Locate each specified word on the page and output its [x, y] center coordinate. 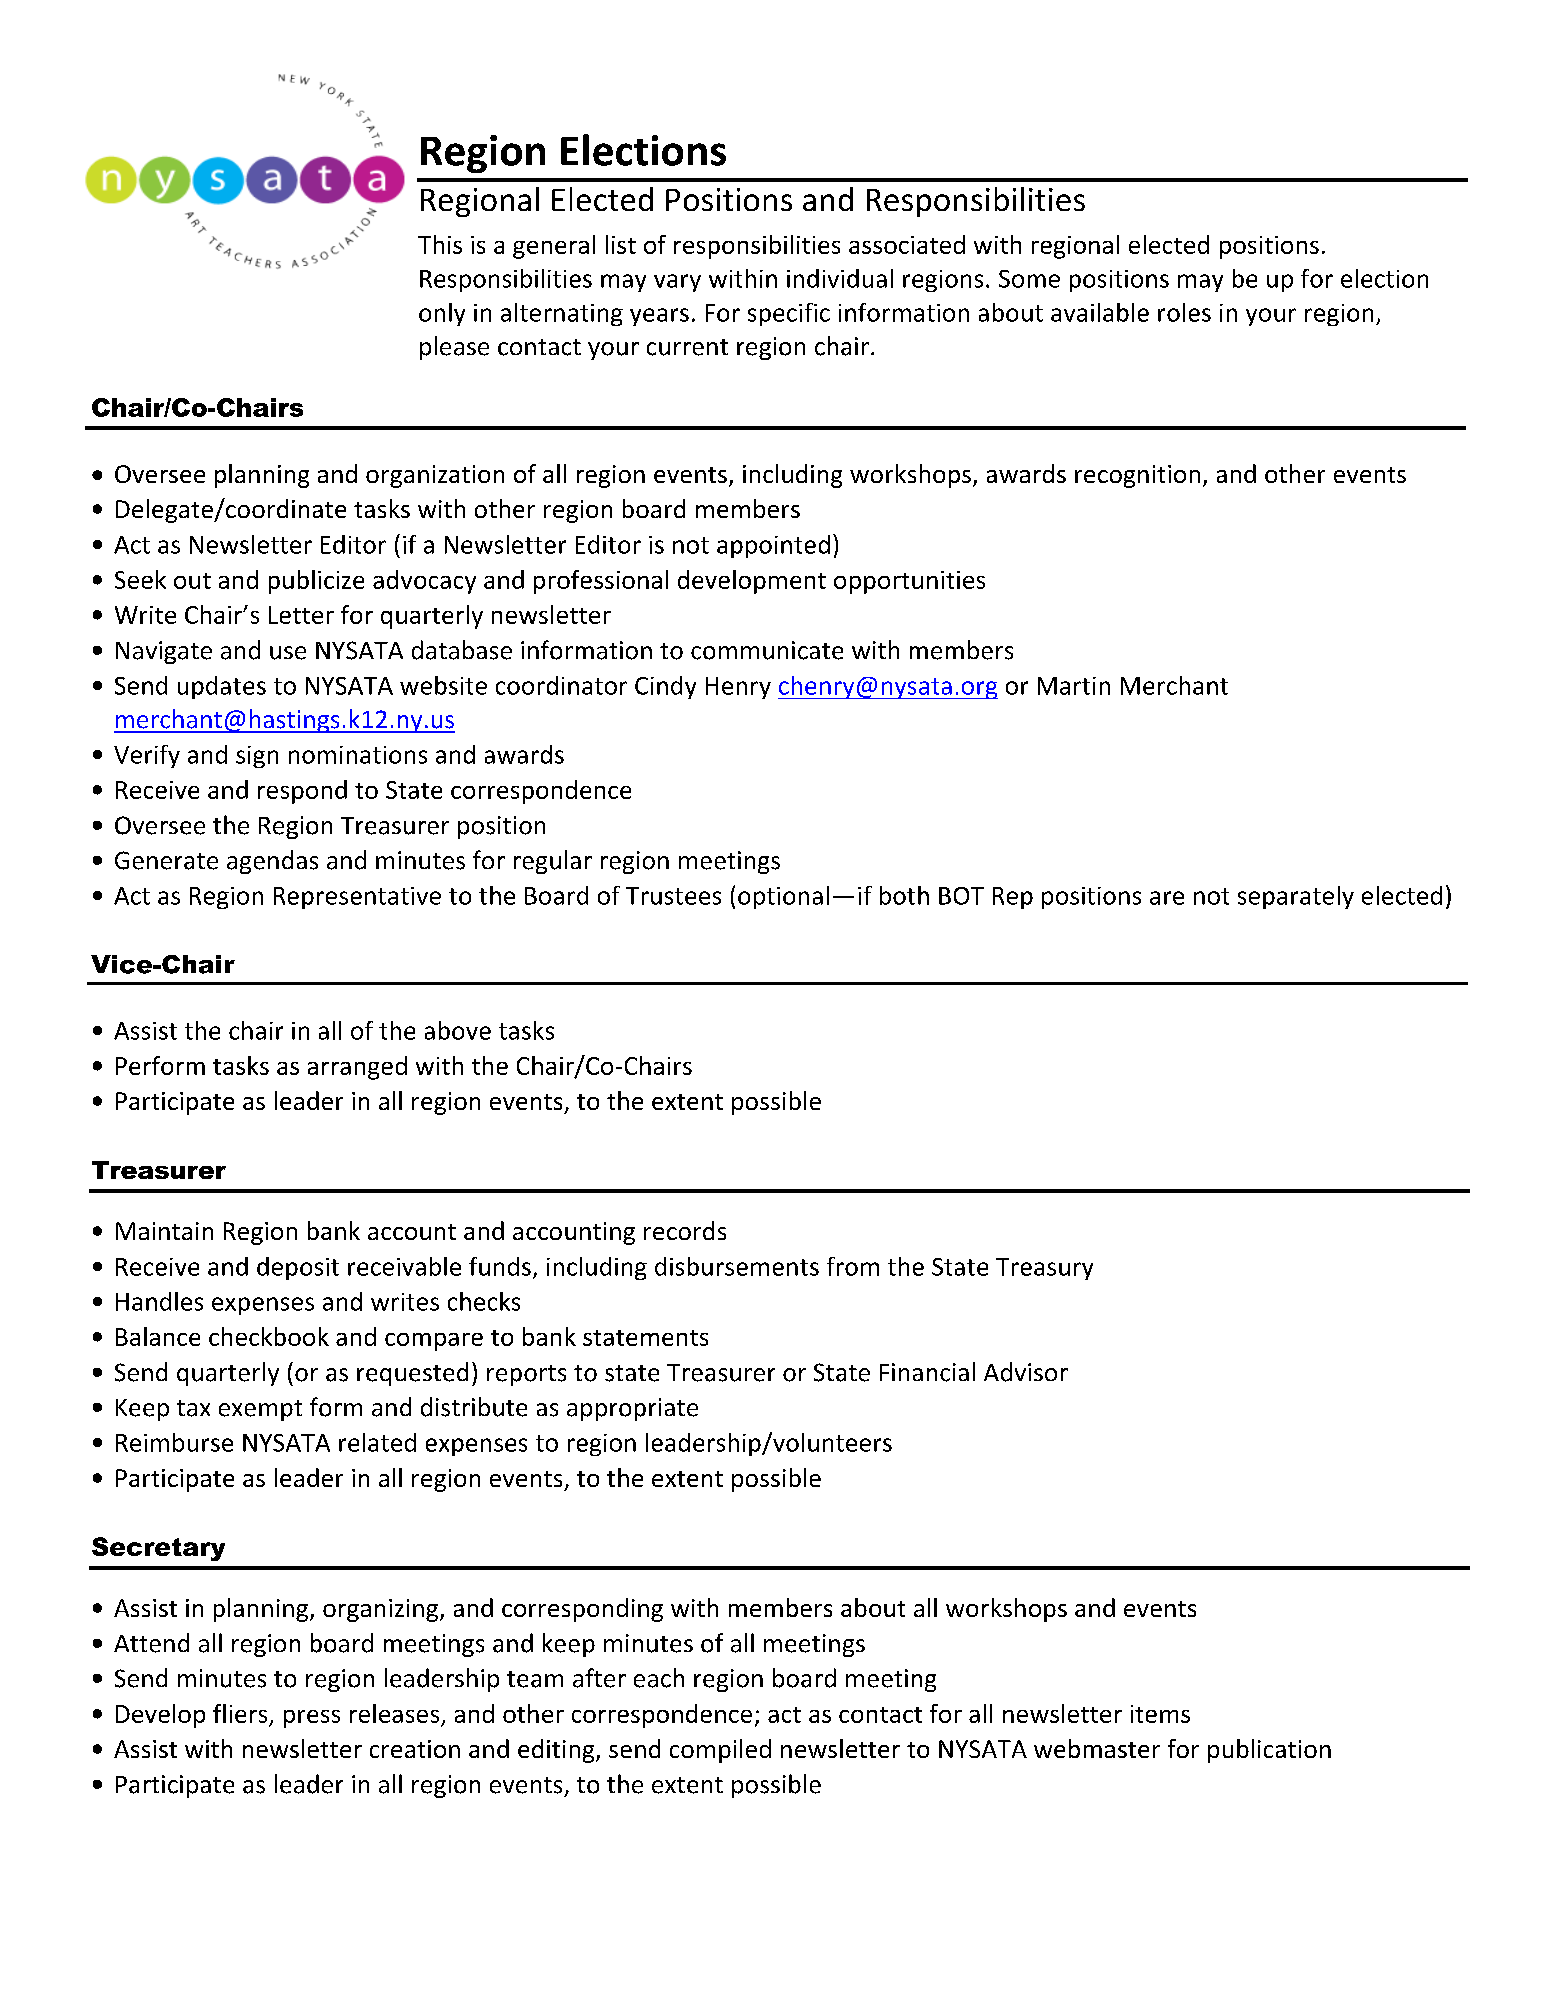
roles [1184, 312]
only [442, 314]
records [685, 1230]
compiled [720, 1751]
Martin [1074, 686]
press [312, 1719]
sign [257, 757]
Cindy [665, 687]
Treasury [1044, 1269]
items [1160, 1714]
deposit [298, 1268]
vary [677, 283]
